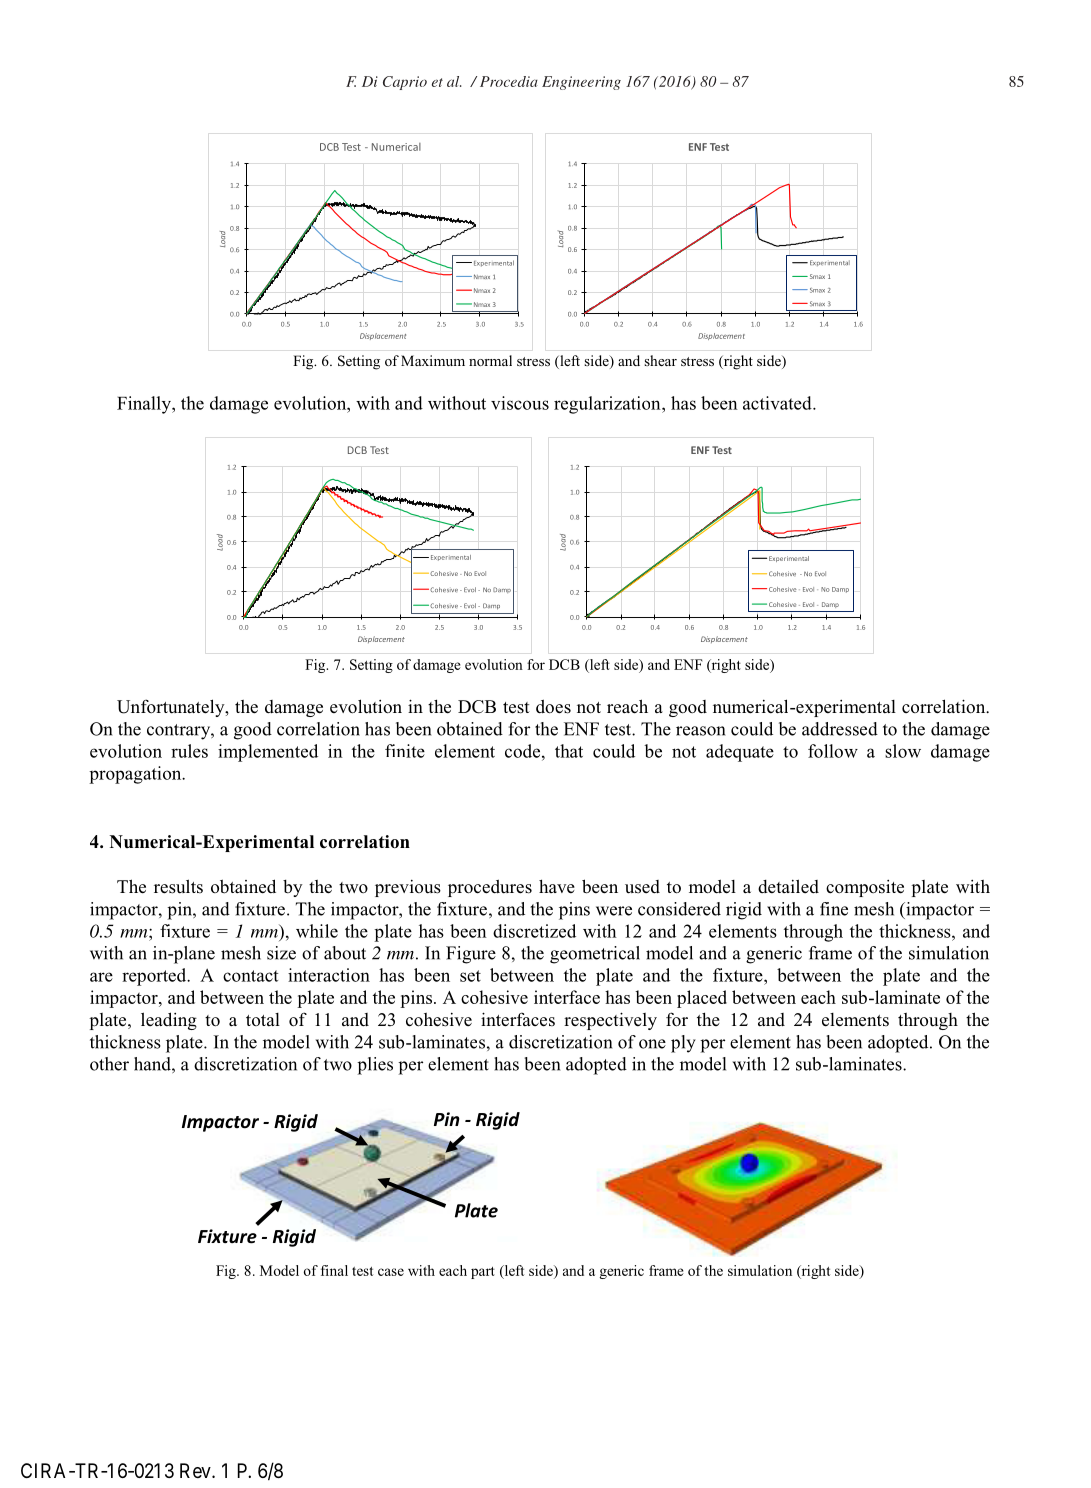 Image resolution: width=1091 pixels, height=1488 pixels. What do you see at coordinates (778, 403) in the image?
I see `activated` at bounding box center [778, 403].
